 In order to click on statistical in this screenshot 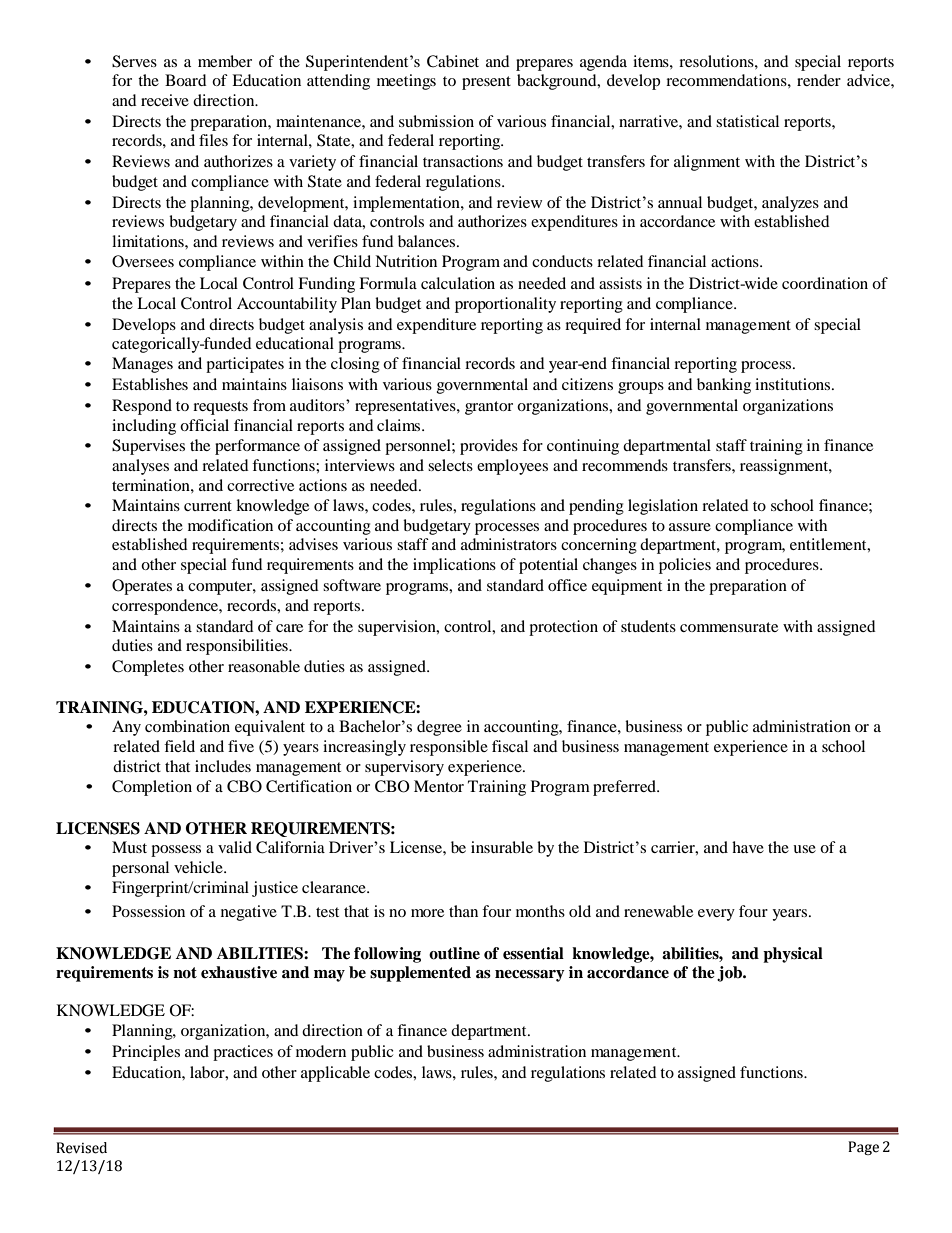, I will do `click(747, 121)`.
